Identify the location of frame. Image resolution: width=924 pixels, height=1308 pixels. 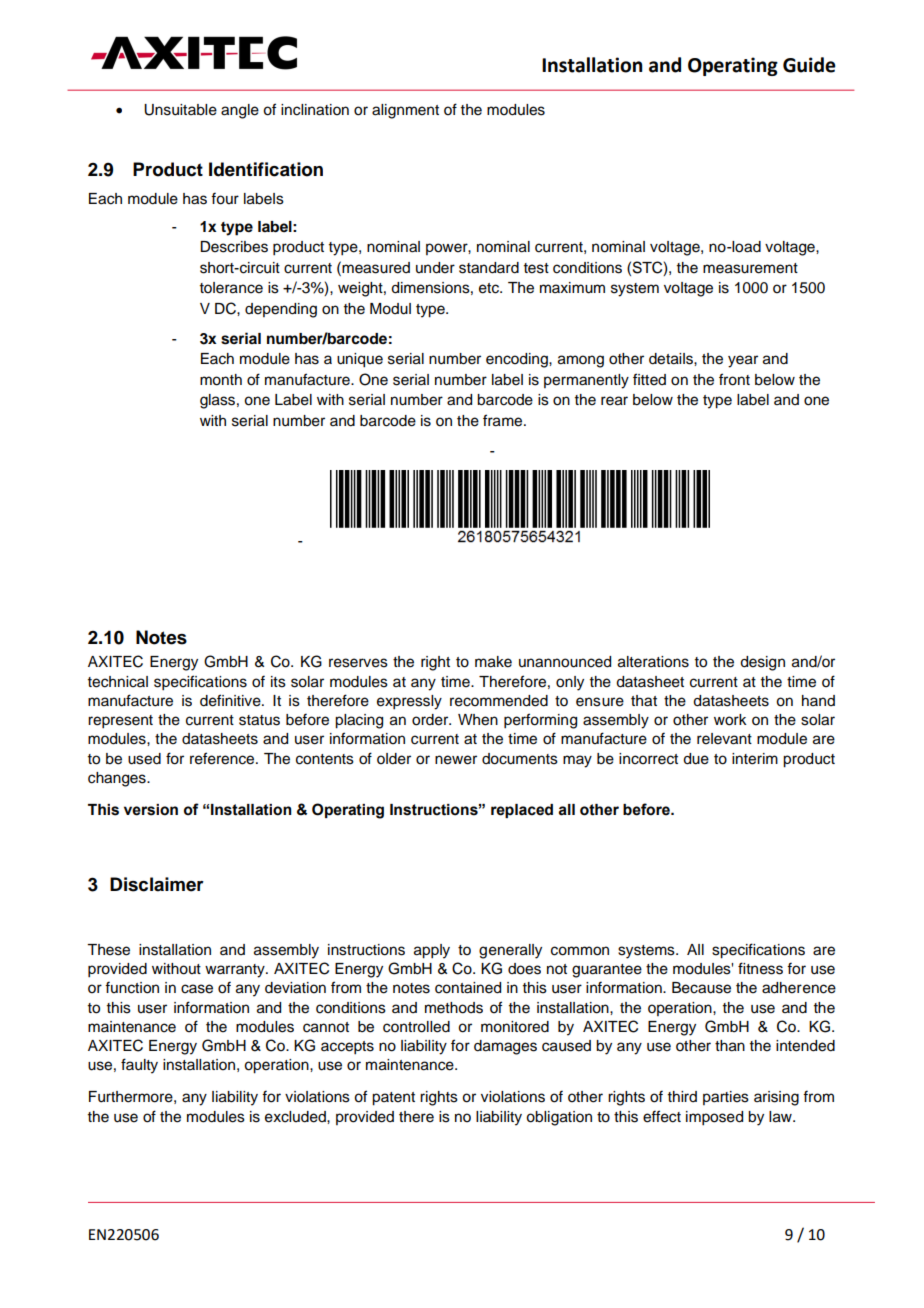
(504, 420).
